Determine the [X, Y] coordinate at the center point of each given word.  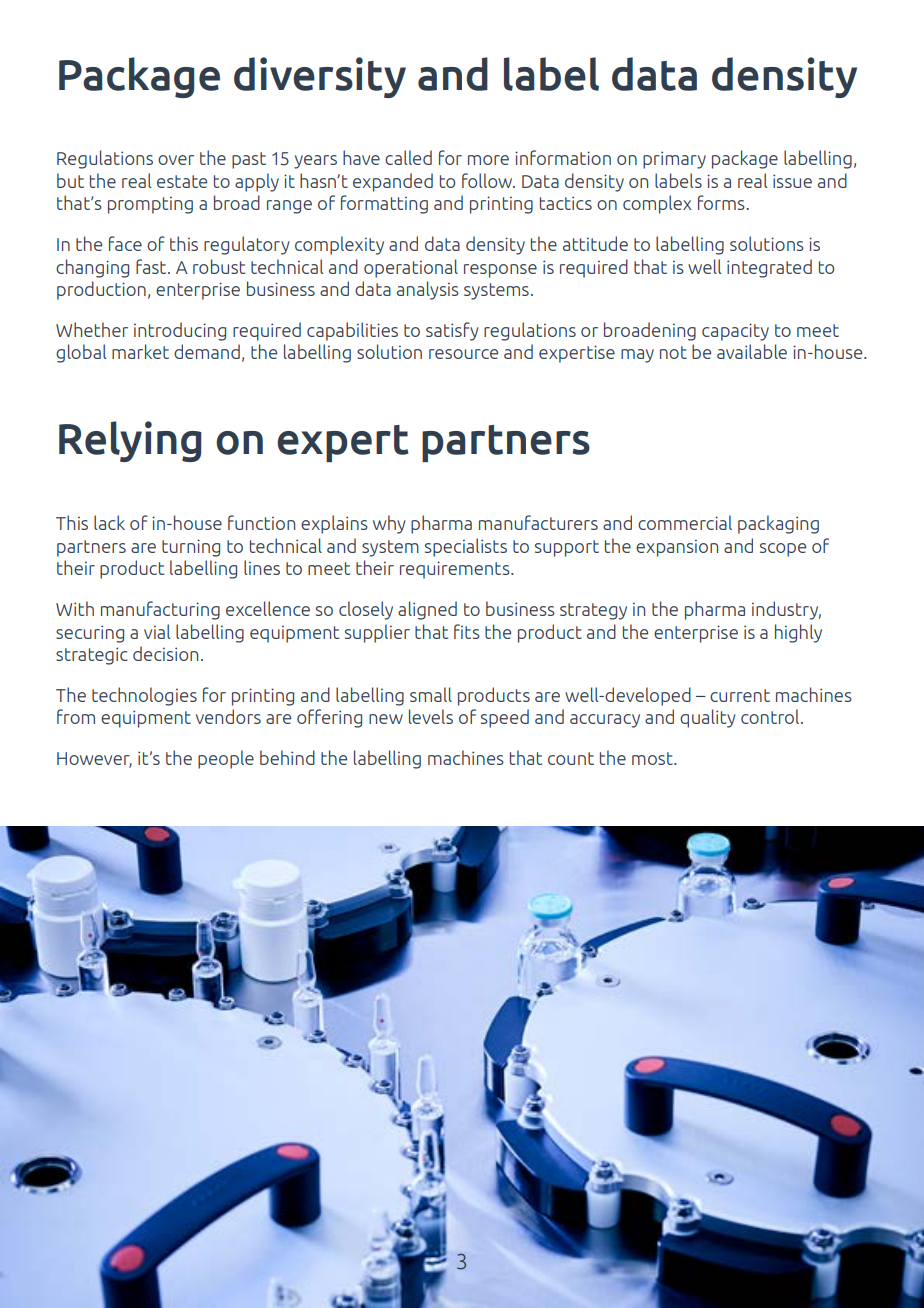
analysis [428, 290]
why [389, 524]
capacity [735, 332]
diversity [320, 77]
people [226, 759]
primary [674, 160]
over [176, 160]
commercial [685, 522]
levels [431, 716]
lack [109, 522]
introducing [180, 331]
